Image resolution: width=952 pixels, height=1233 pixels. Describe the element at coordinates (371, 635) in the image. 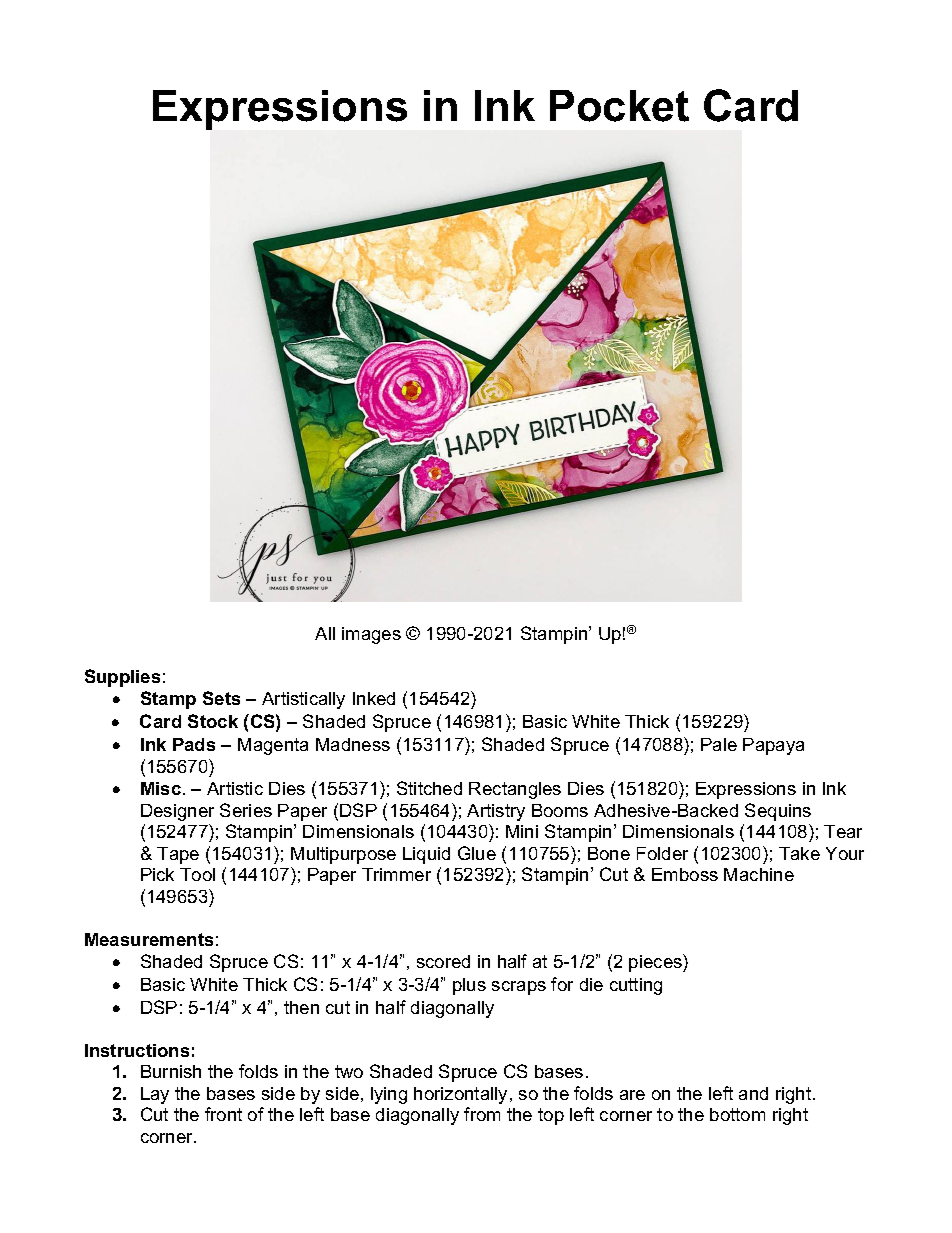

I see `images` at that location.
